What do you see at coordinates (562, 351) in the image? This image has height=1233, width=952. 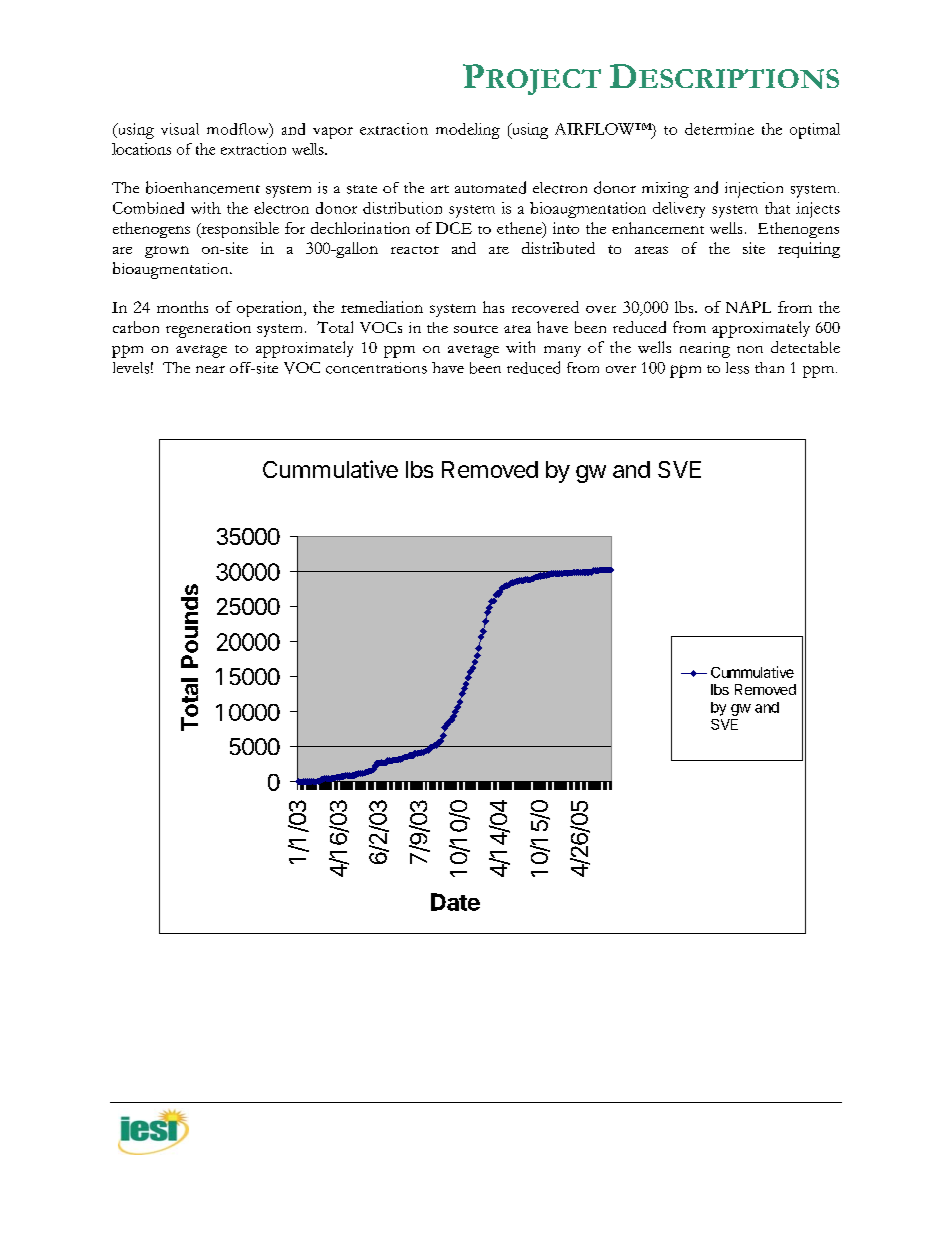 I see `many` at bounding box center [562, 351].
